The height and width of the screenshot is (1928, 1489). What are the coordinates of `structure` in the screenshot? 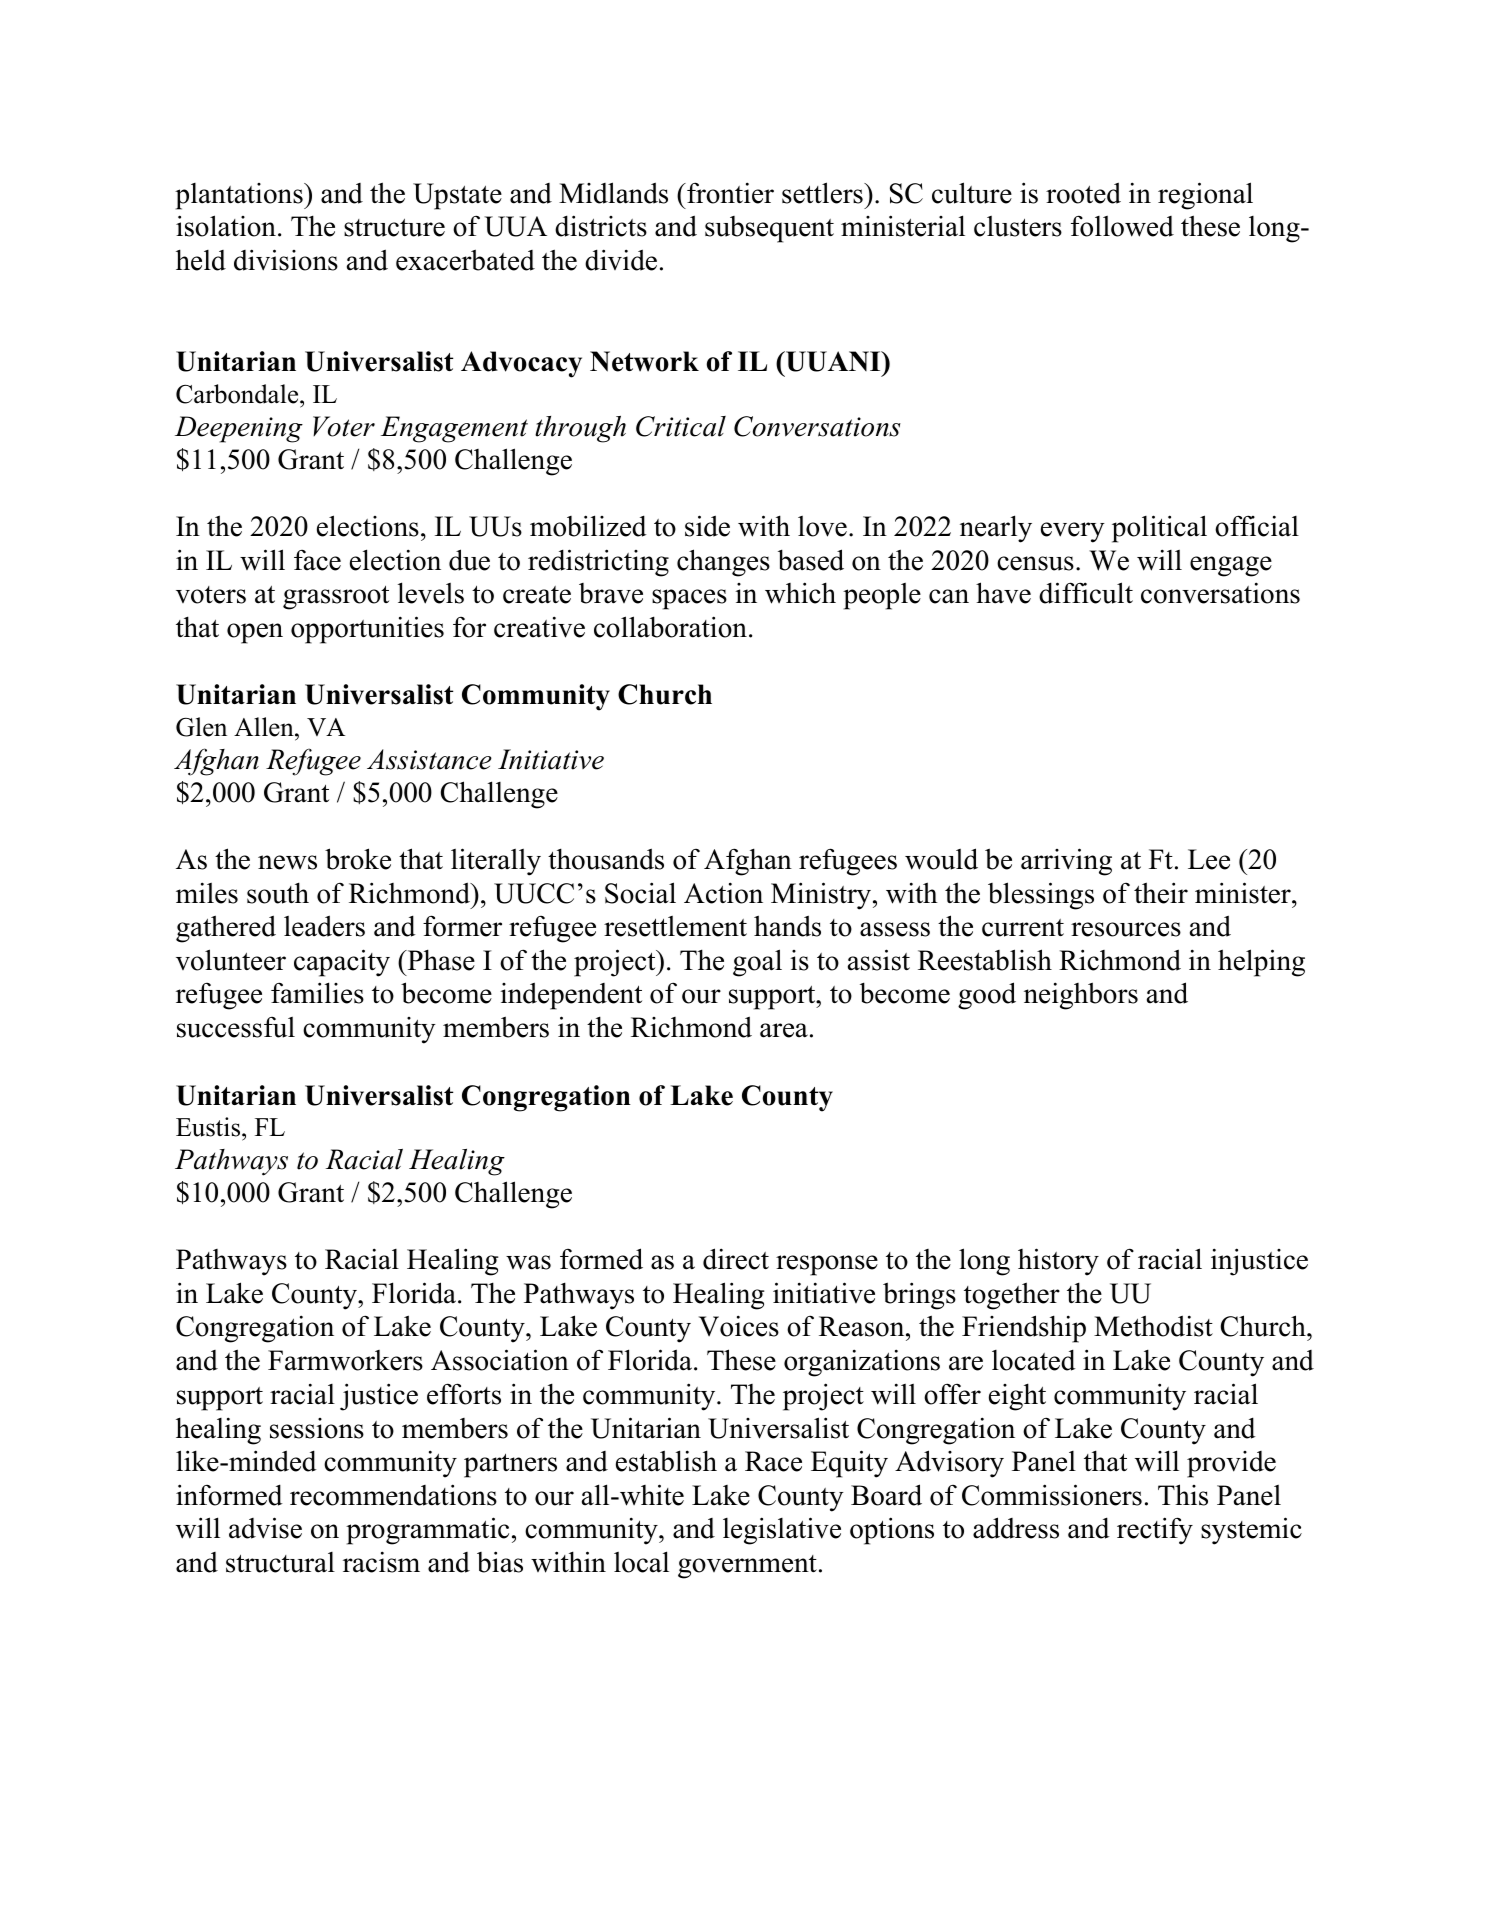 It's located at (394, 228).
